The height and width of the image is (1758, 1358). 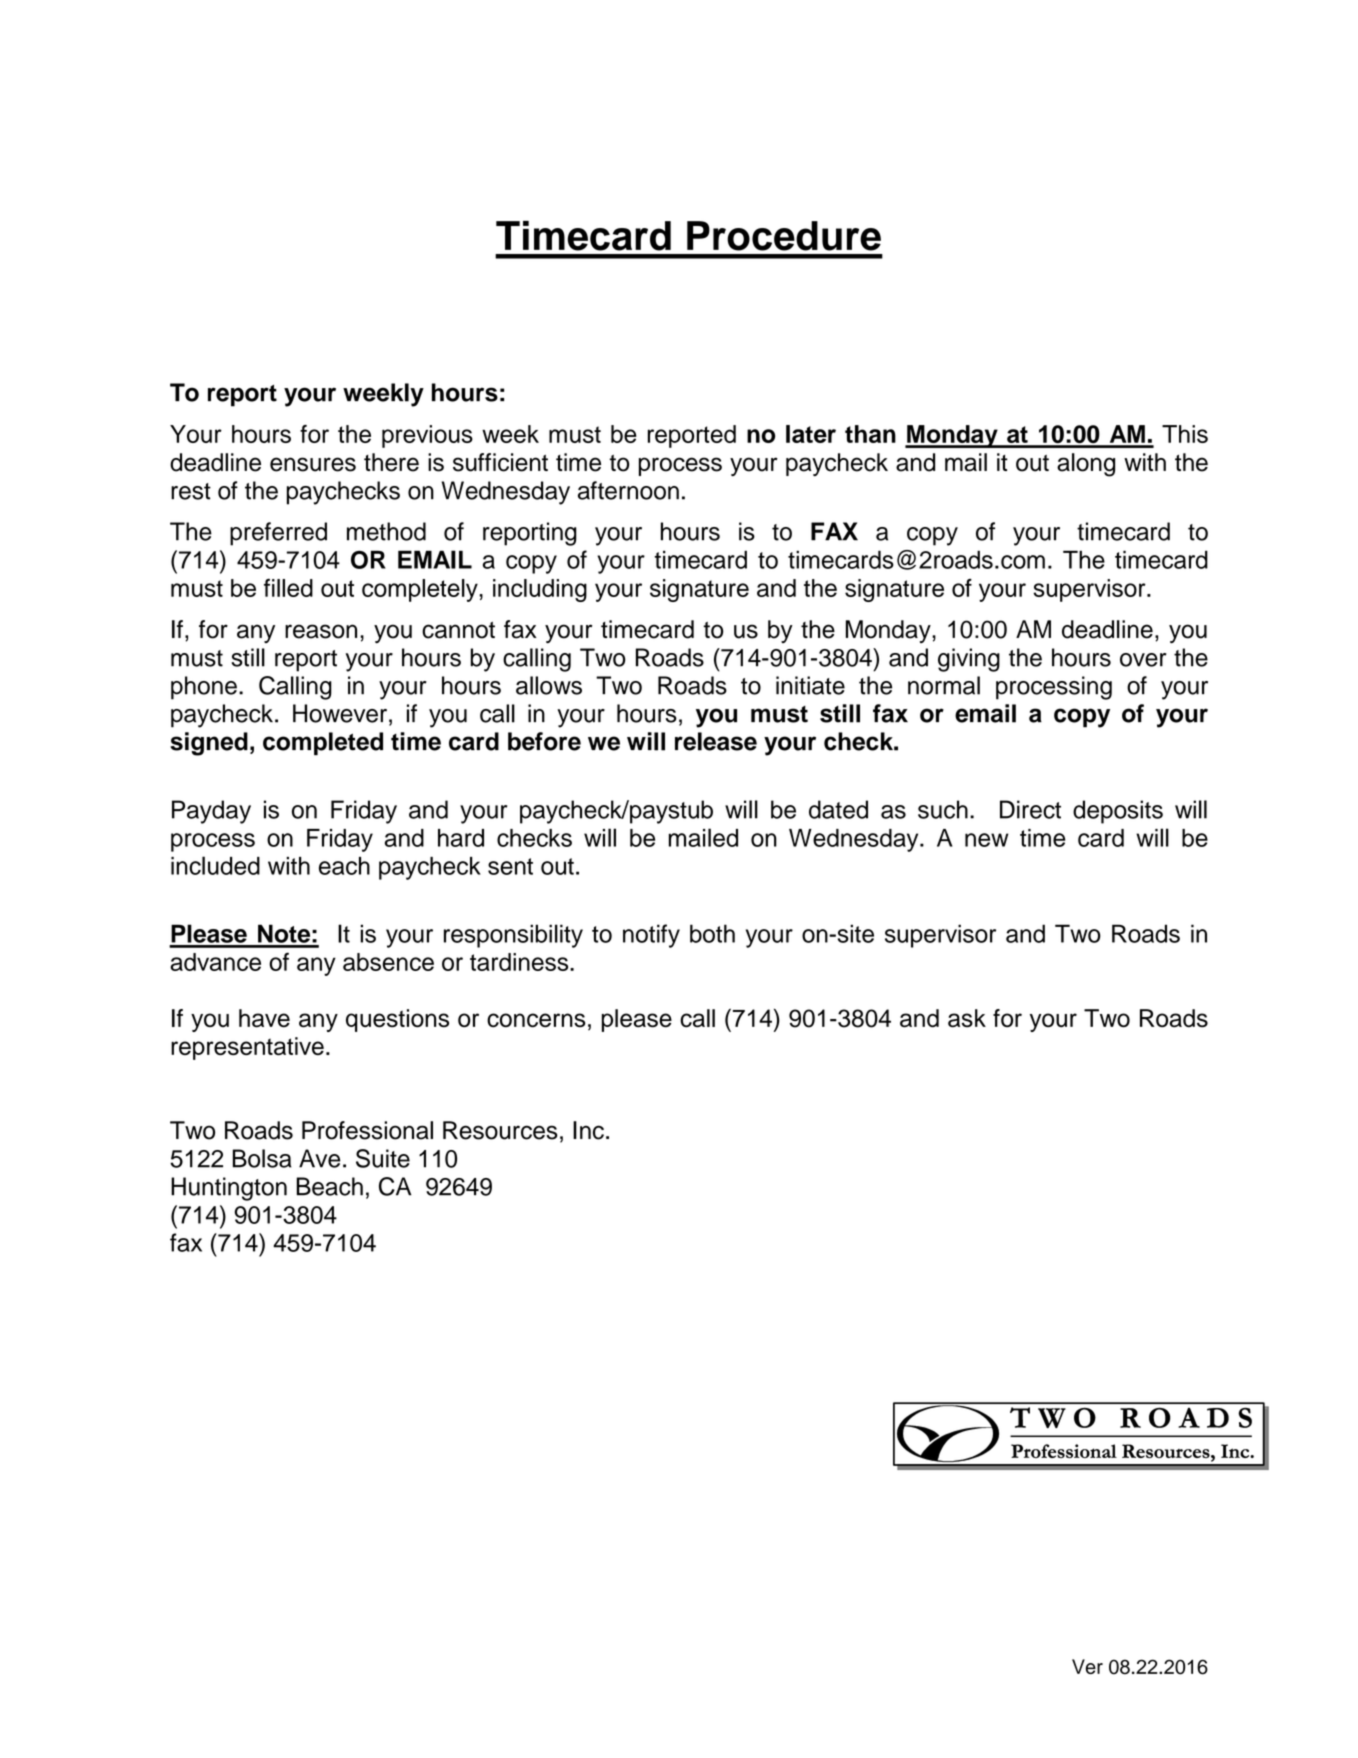 I want to click on previous, so click(x=427, y=436).
